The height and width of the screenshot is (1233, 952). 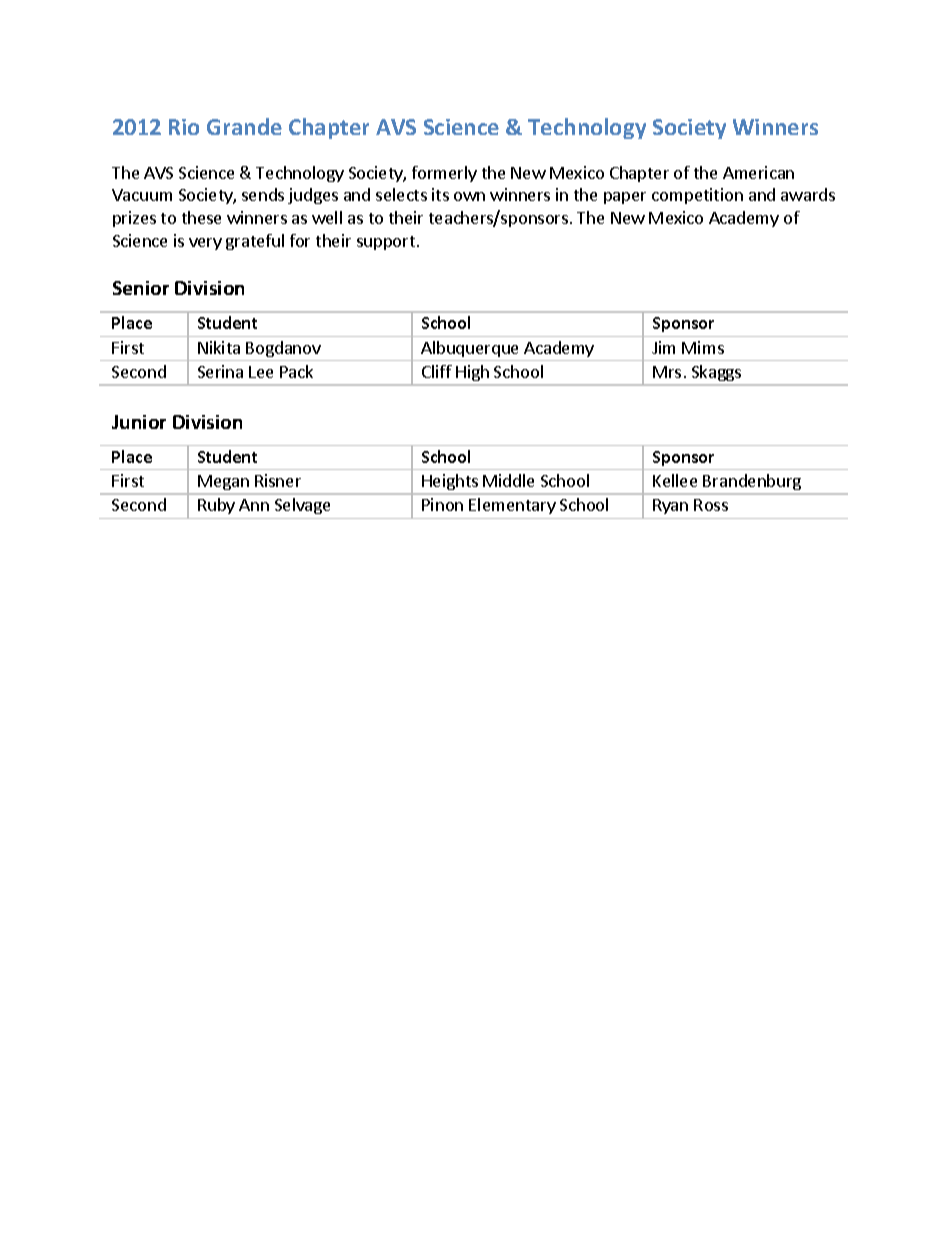 I want to click on Ruby, so click(x=216, y=506).
